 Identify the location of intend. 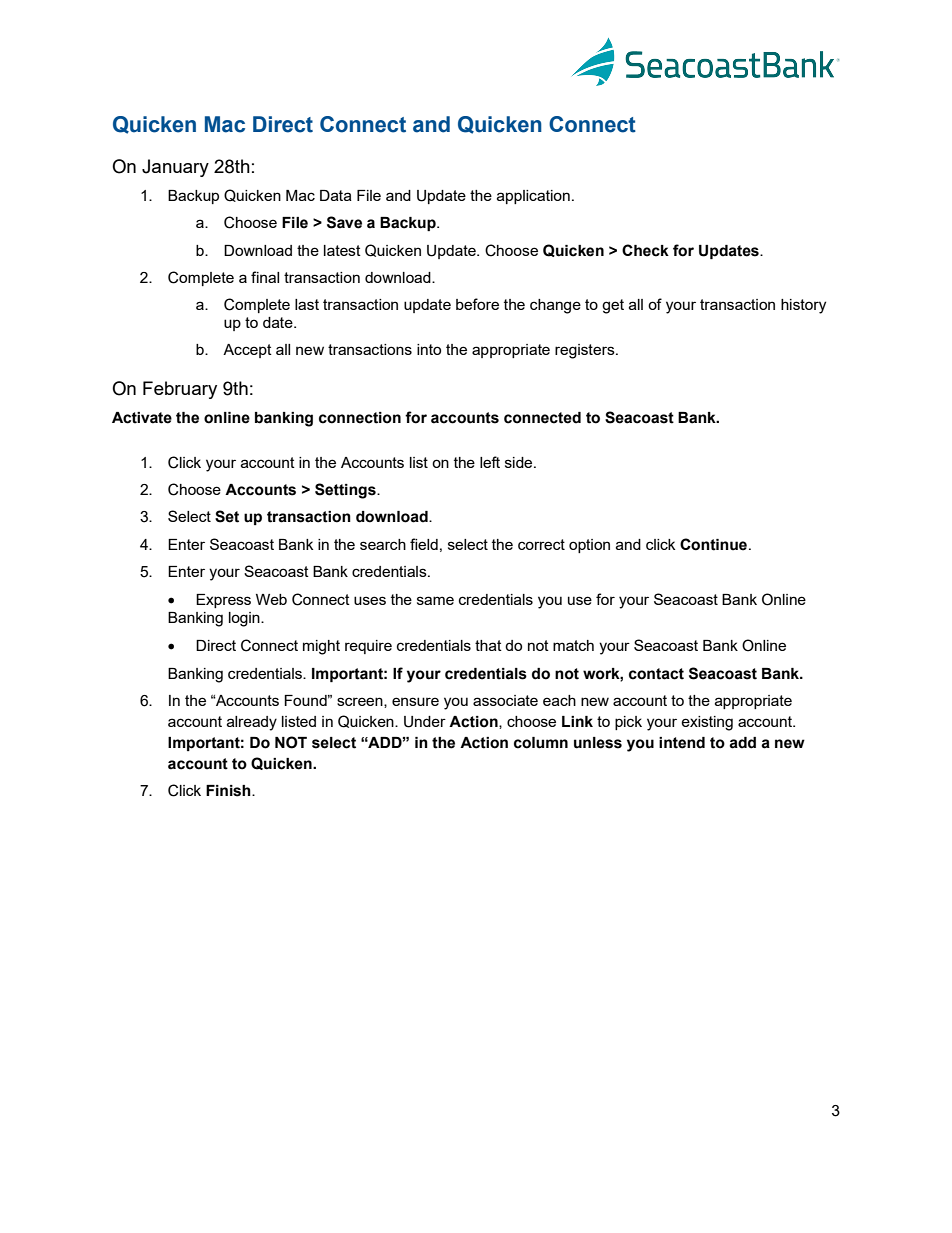
(682, 743).
